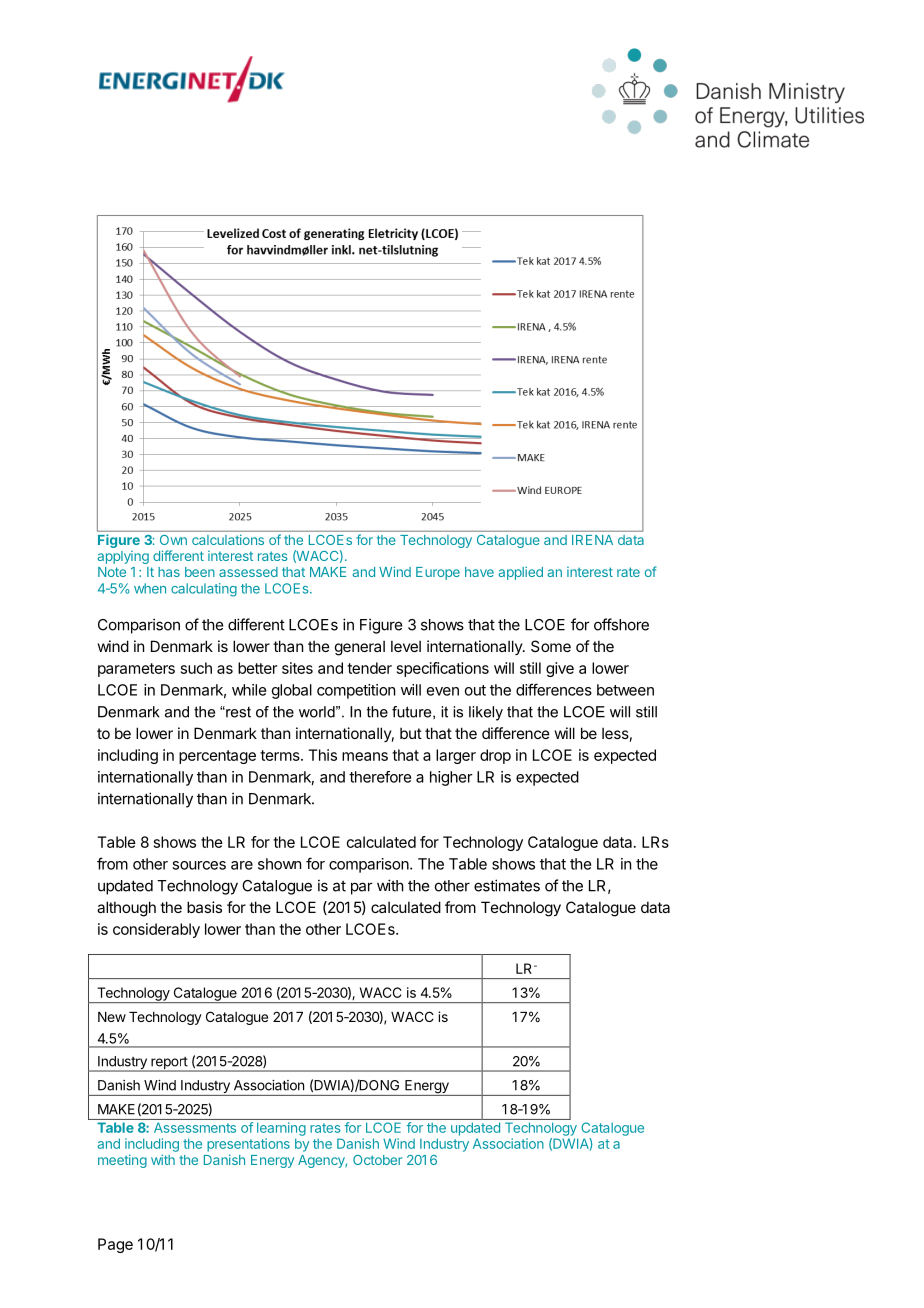 This document has width=924, height=1308. Describe the element at coordinates (380, 777) in the document. I see `therefore` at that location.
